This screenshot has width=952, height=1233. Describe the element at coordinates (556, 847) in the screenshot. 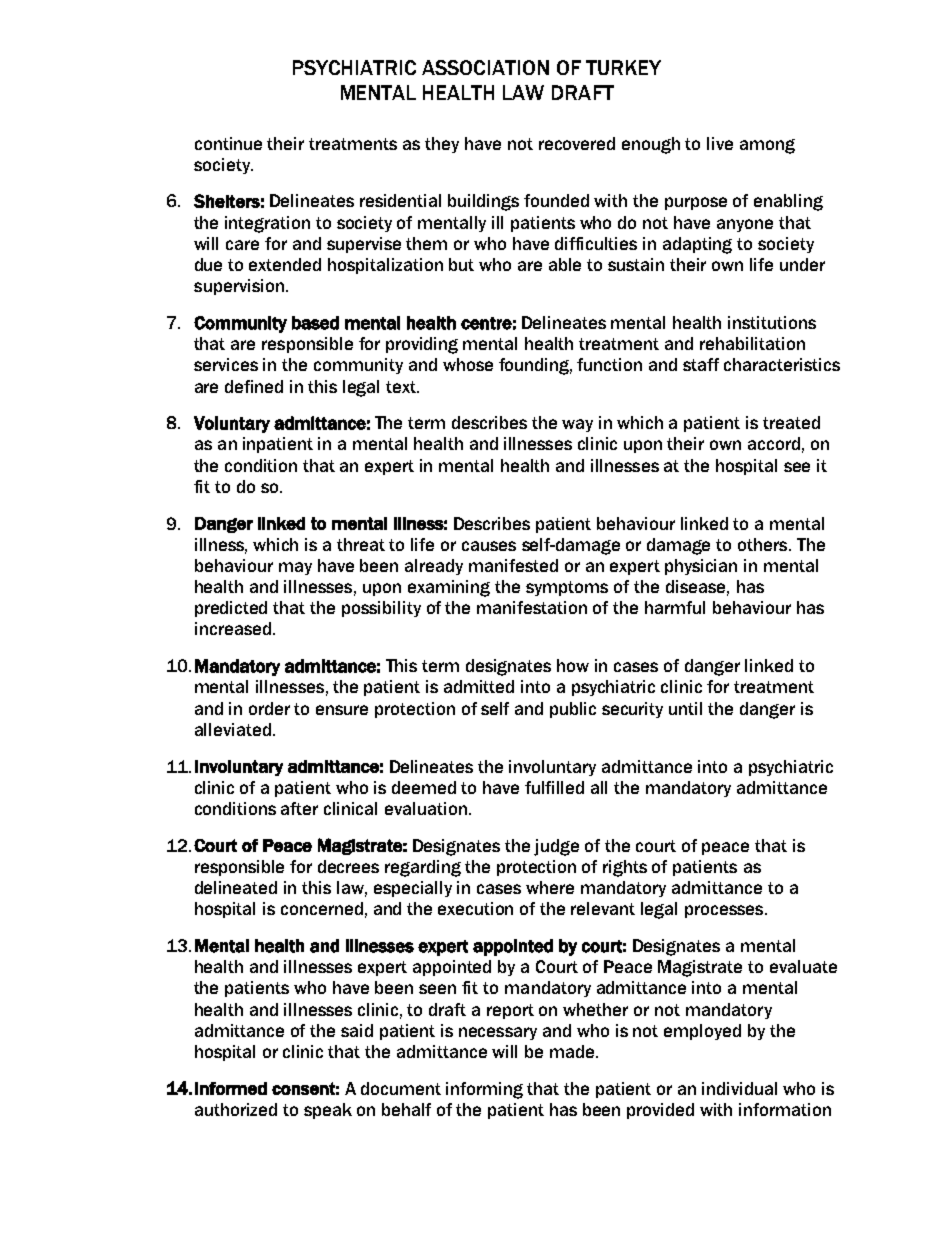

I see `judge` at that location.
